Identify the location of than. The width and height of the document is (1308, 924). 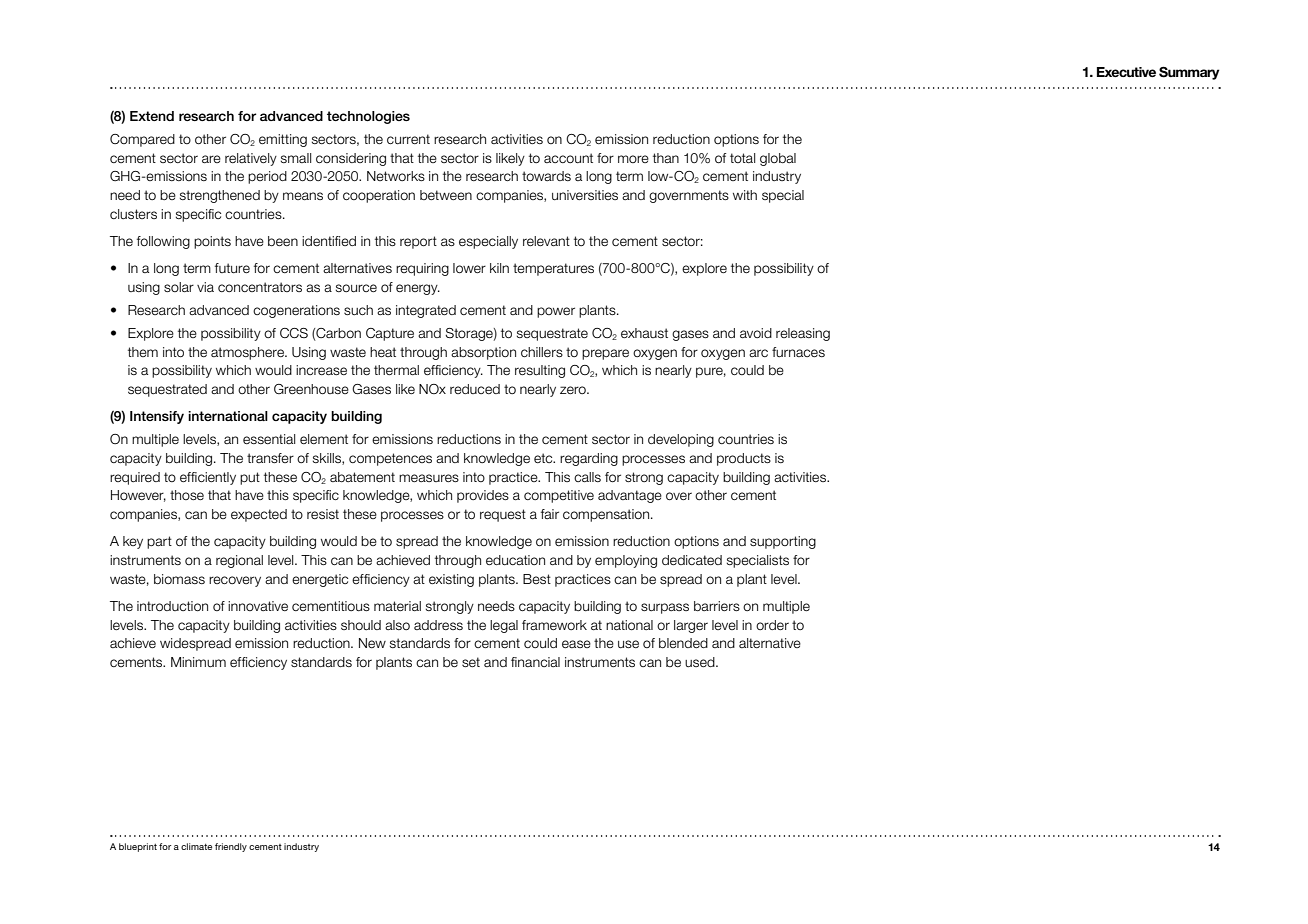
(666, 158).
